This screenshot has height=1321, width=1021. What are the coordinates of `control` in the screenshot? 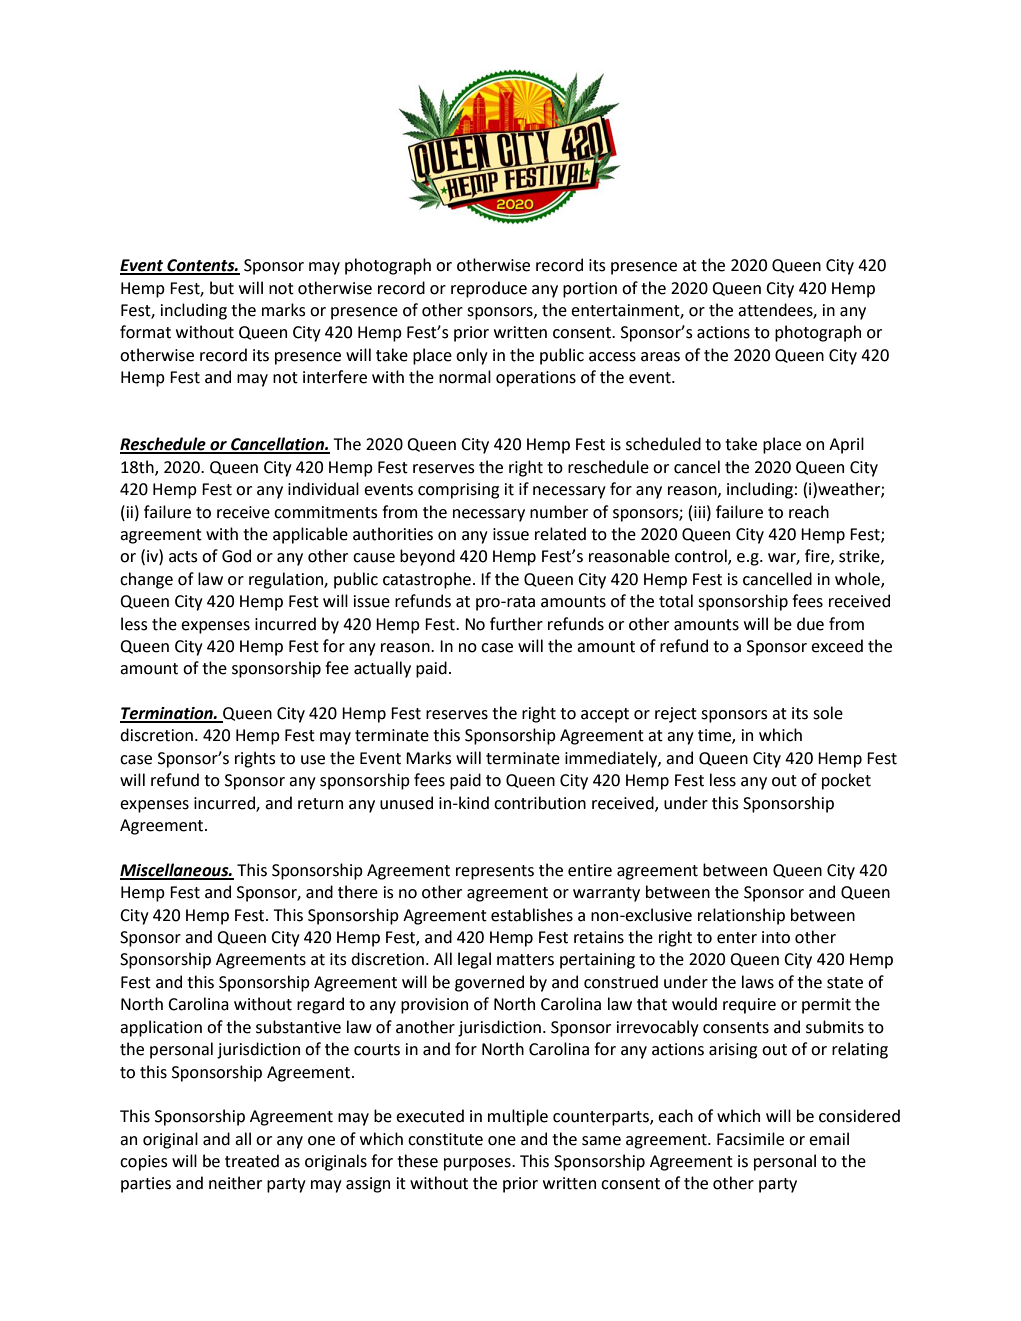 It's located at (702, 557).
